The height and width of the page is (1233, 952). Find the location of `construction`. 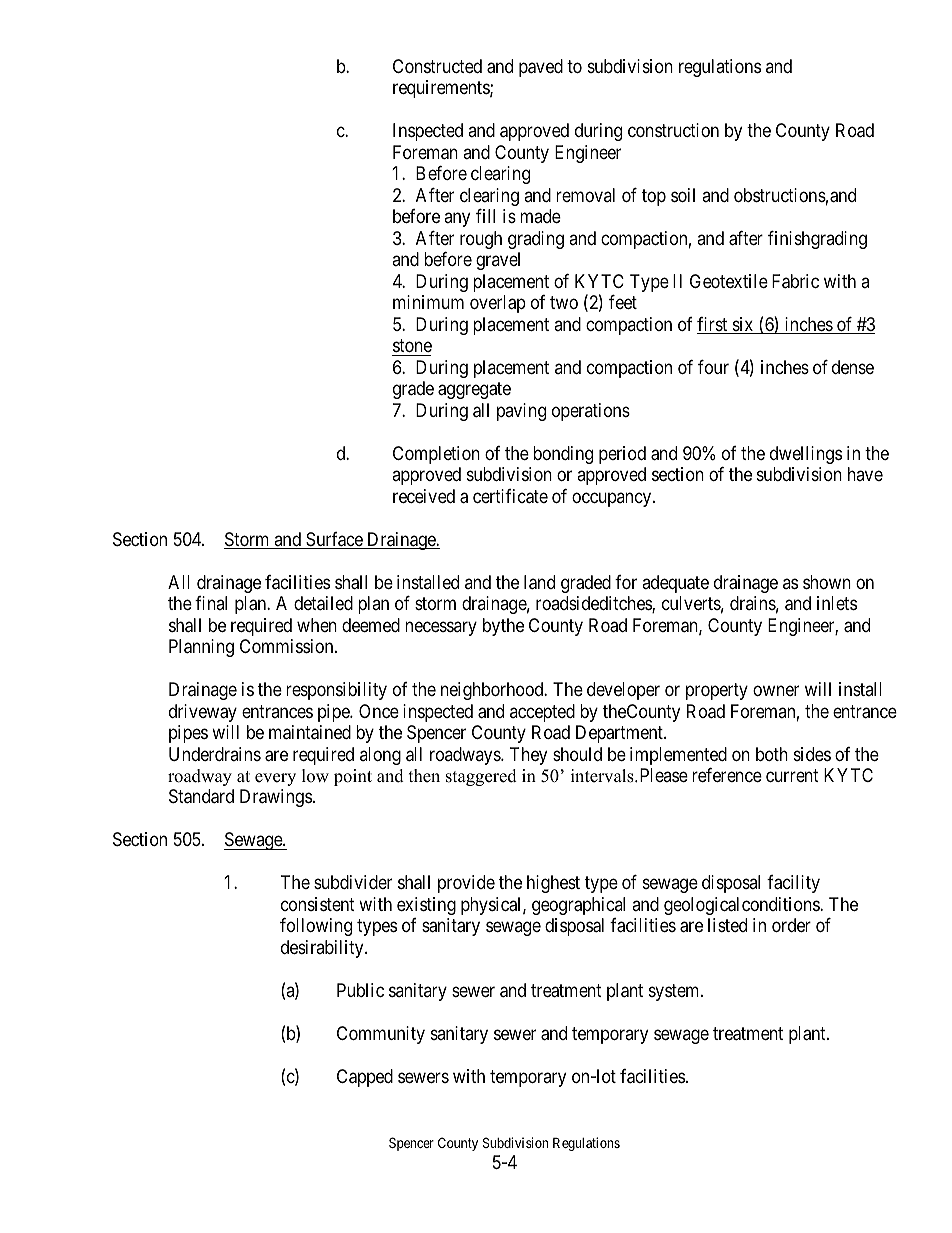

construction is located at coordinates (673, 130).
